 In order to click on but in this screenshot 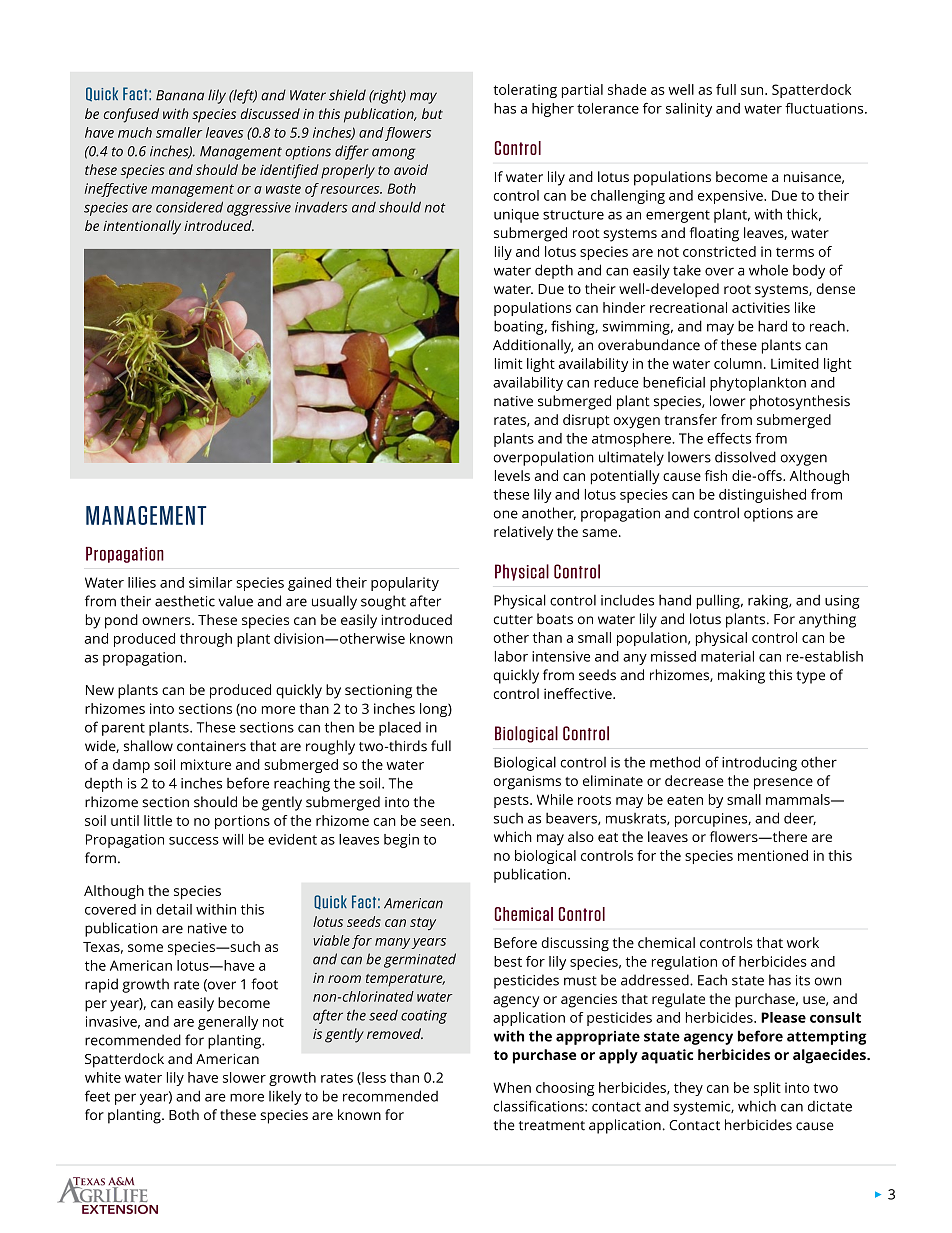, I will do `click(432, 113)`.
